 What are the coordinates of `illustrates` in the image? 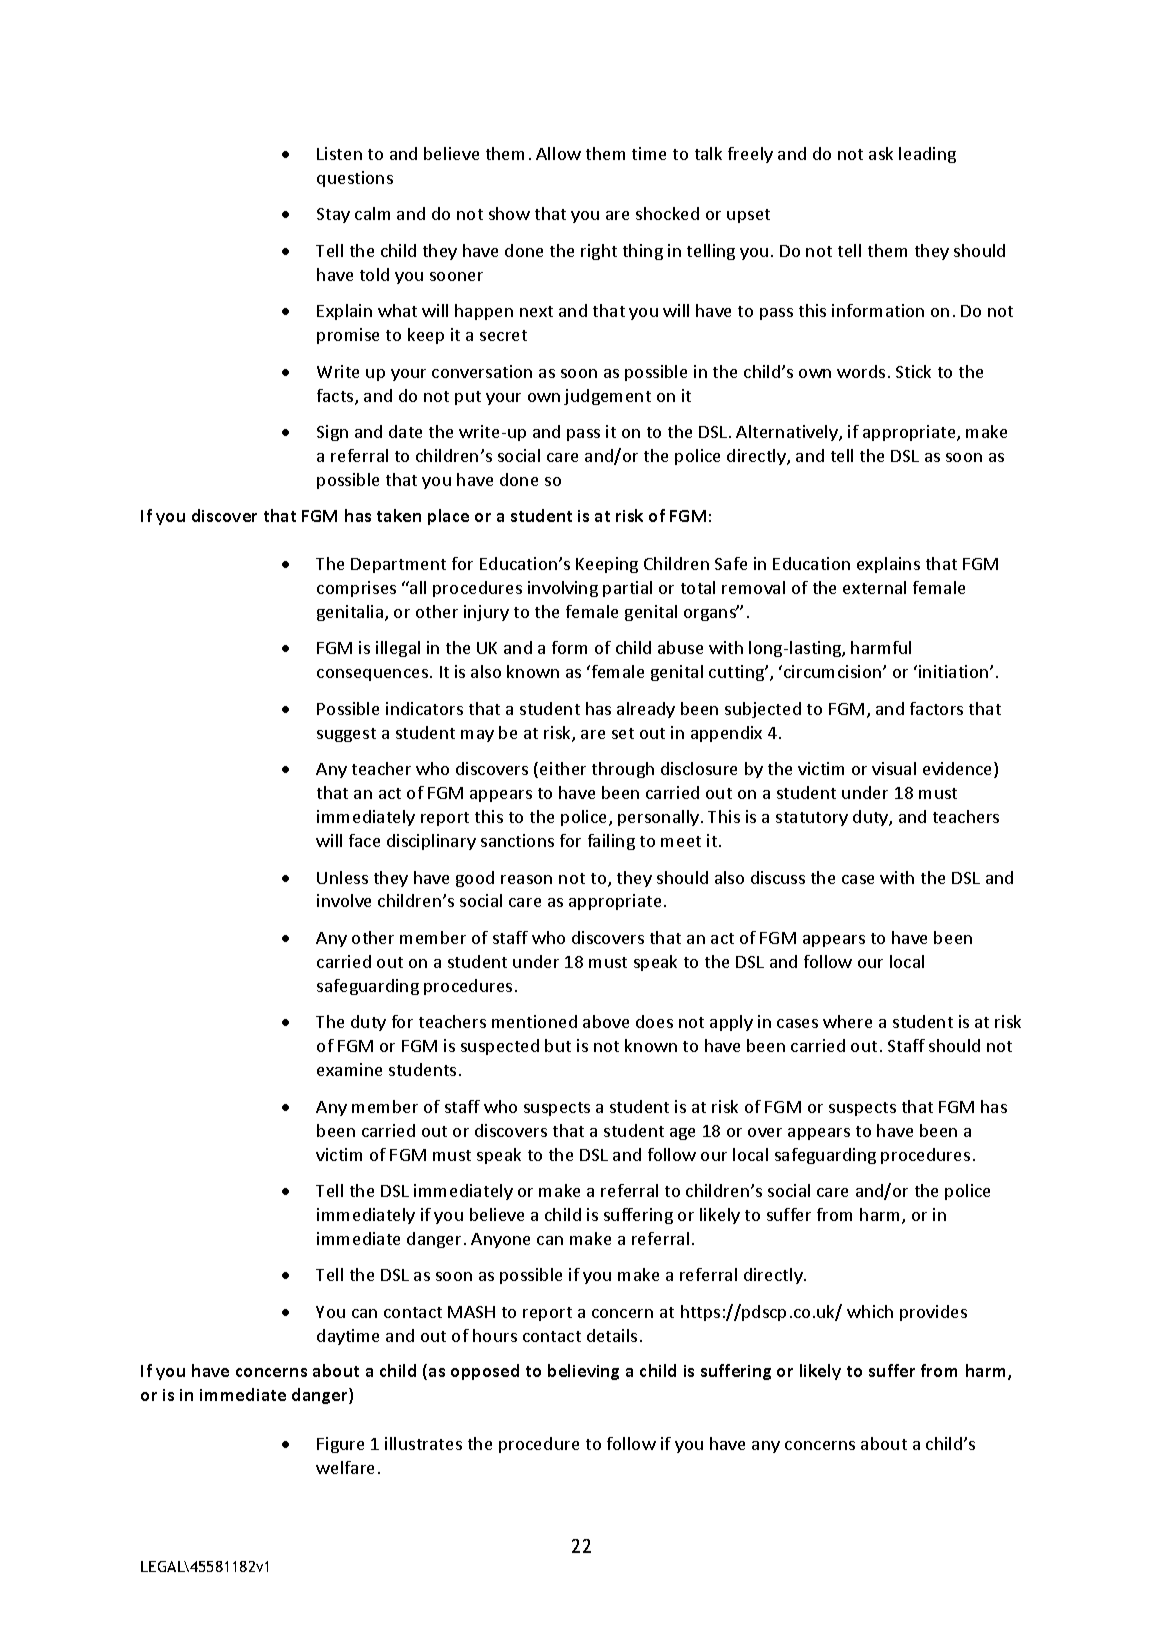 It's located at (423, 1443).
